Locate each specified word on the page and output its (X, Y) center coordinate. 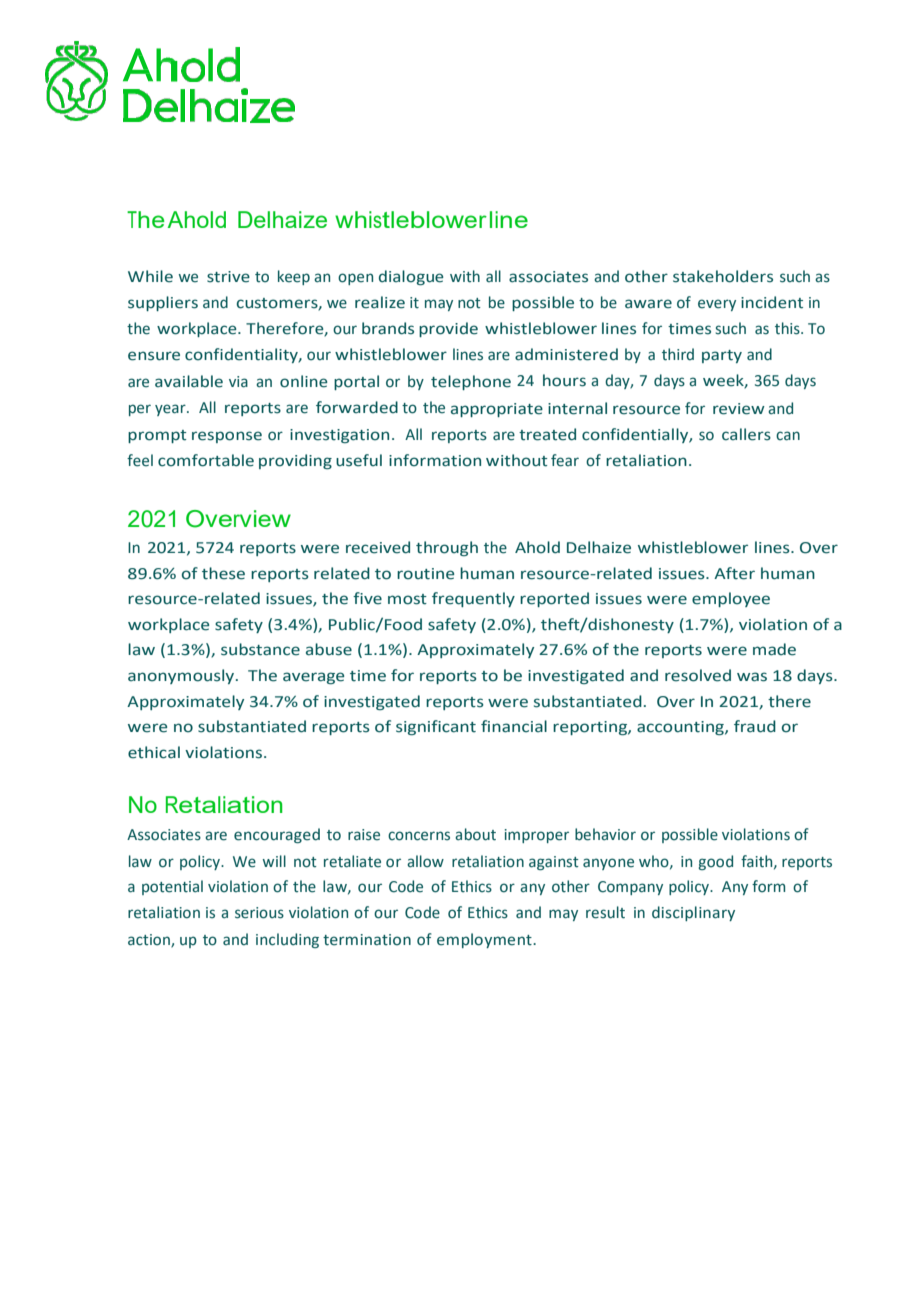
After (734, 573)
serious (259, 913)
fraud (755, 726)
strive (228, 277)
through (447, 548)
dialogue (411, 277)
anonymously (182, 676)
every (717, 305)
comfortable (206, 460)
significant (436, 727)
